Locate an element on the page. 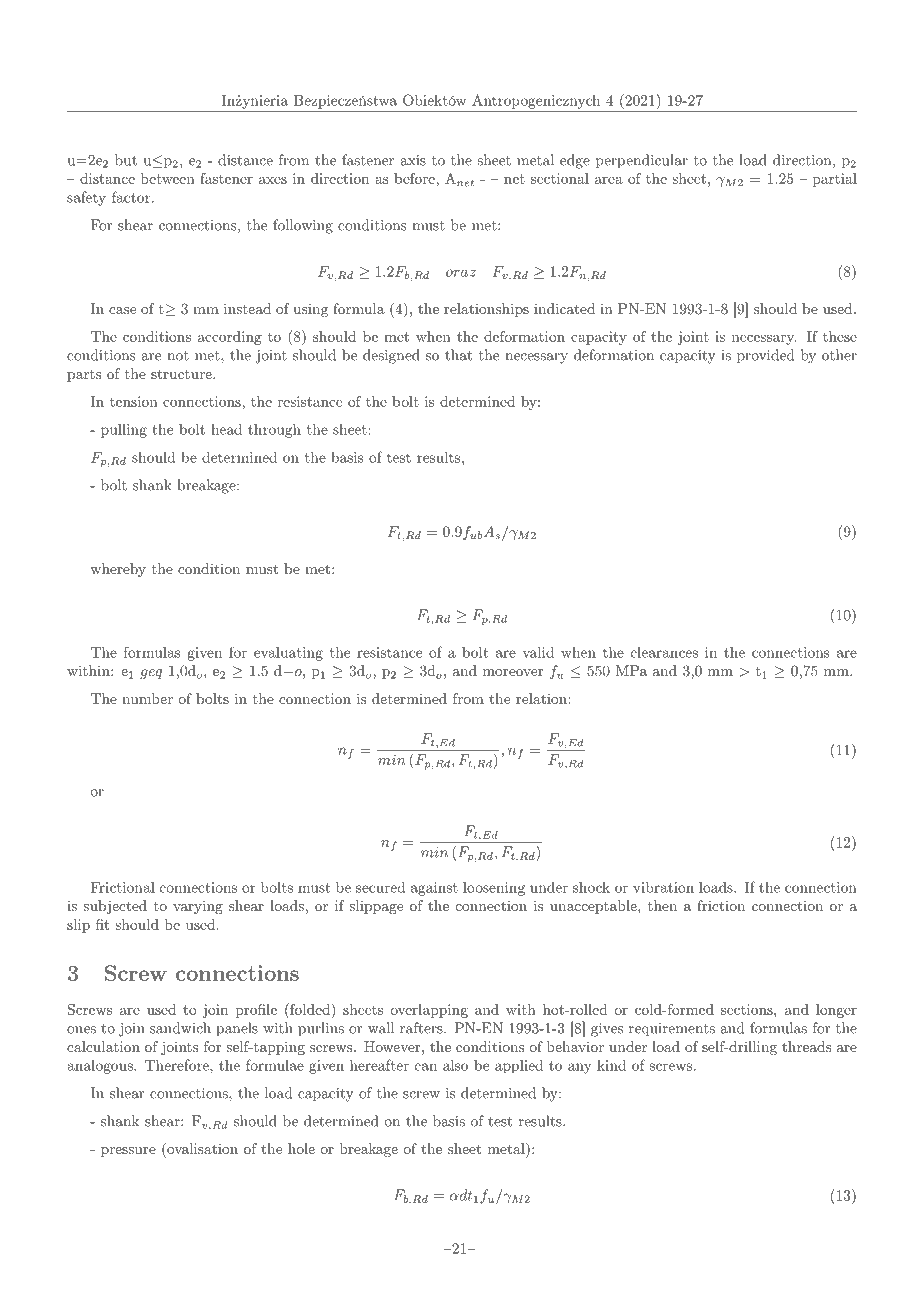 The image size is (924, 1308). pulling is located at coordinates (124, 431).
